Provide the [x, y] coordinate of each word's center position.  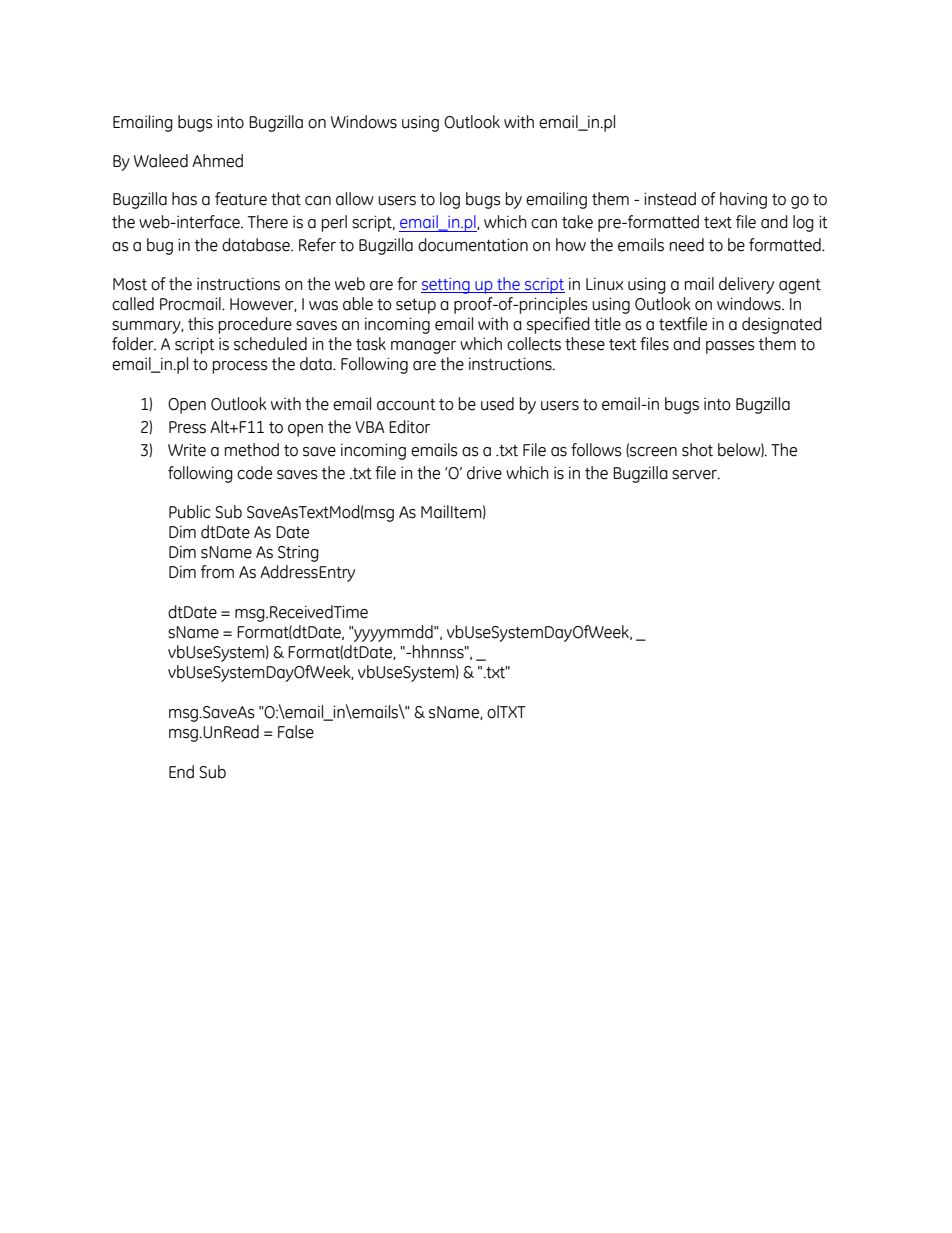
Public [190, 512]
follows [596, 450]
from [217, 572]
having [743, 200]
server [695, 475]
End [181, 772]
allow [355, 199]
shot [697, 450]
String [298, 553]
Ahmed [217, 161]
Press [187, 427]
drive [484, 473]
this [201, 324]
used [497, 404]
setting [446, 286]
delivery [746, 285]
